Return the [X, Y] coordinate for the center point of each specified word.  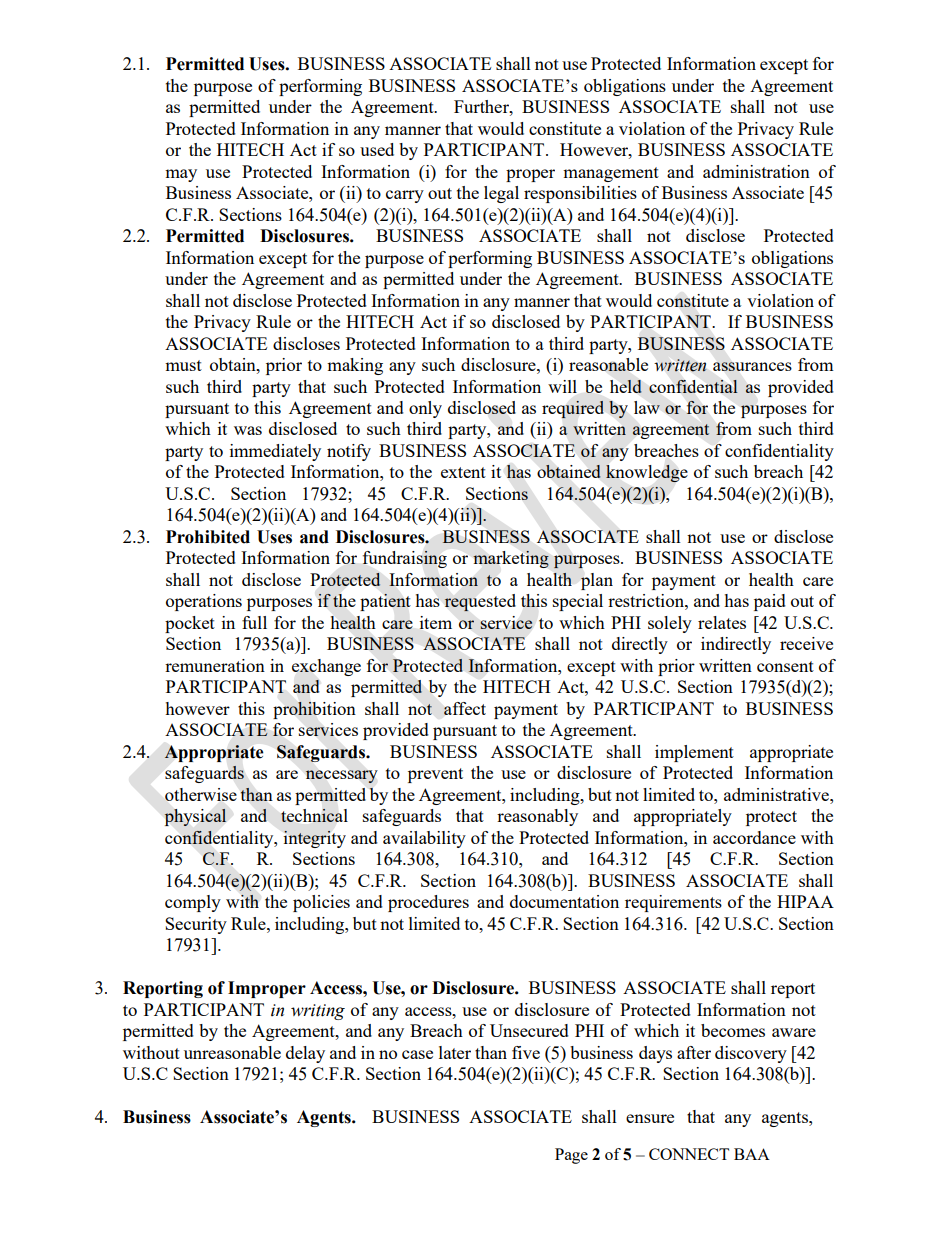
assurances [752, 366]
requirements [673, 903]
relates [722, 622]
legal [501, 194]
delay [305, 1054]
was [248, 430]
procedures [428, 903]
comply [193, 903]
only [425, 409]
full [254, 622]
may [181, 175]
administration [756, 171]
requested [480, 603]
